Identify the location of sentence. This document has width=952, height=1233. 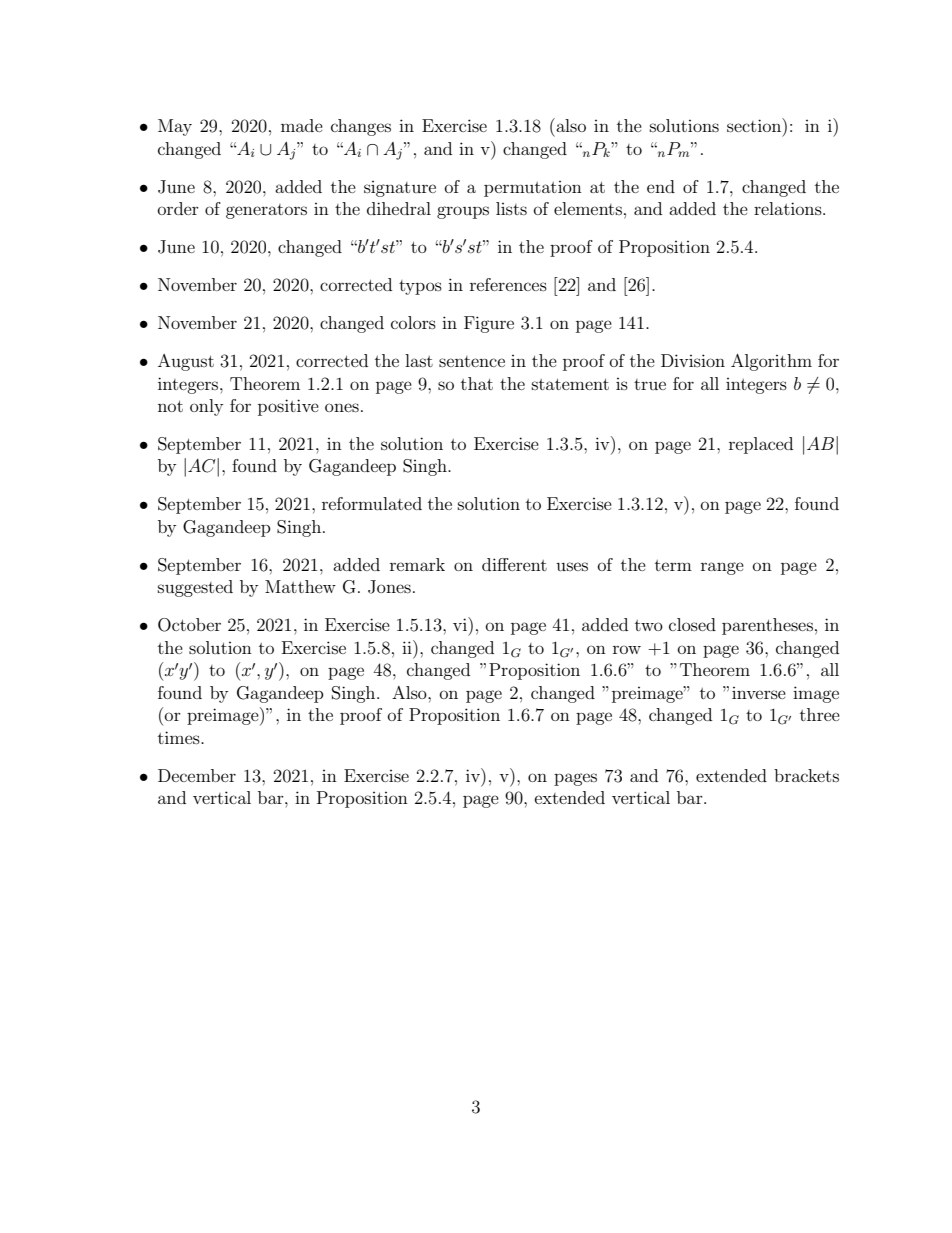
(472, 361).
